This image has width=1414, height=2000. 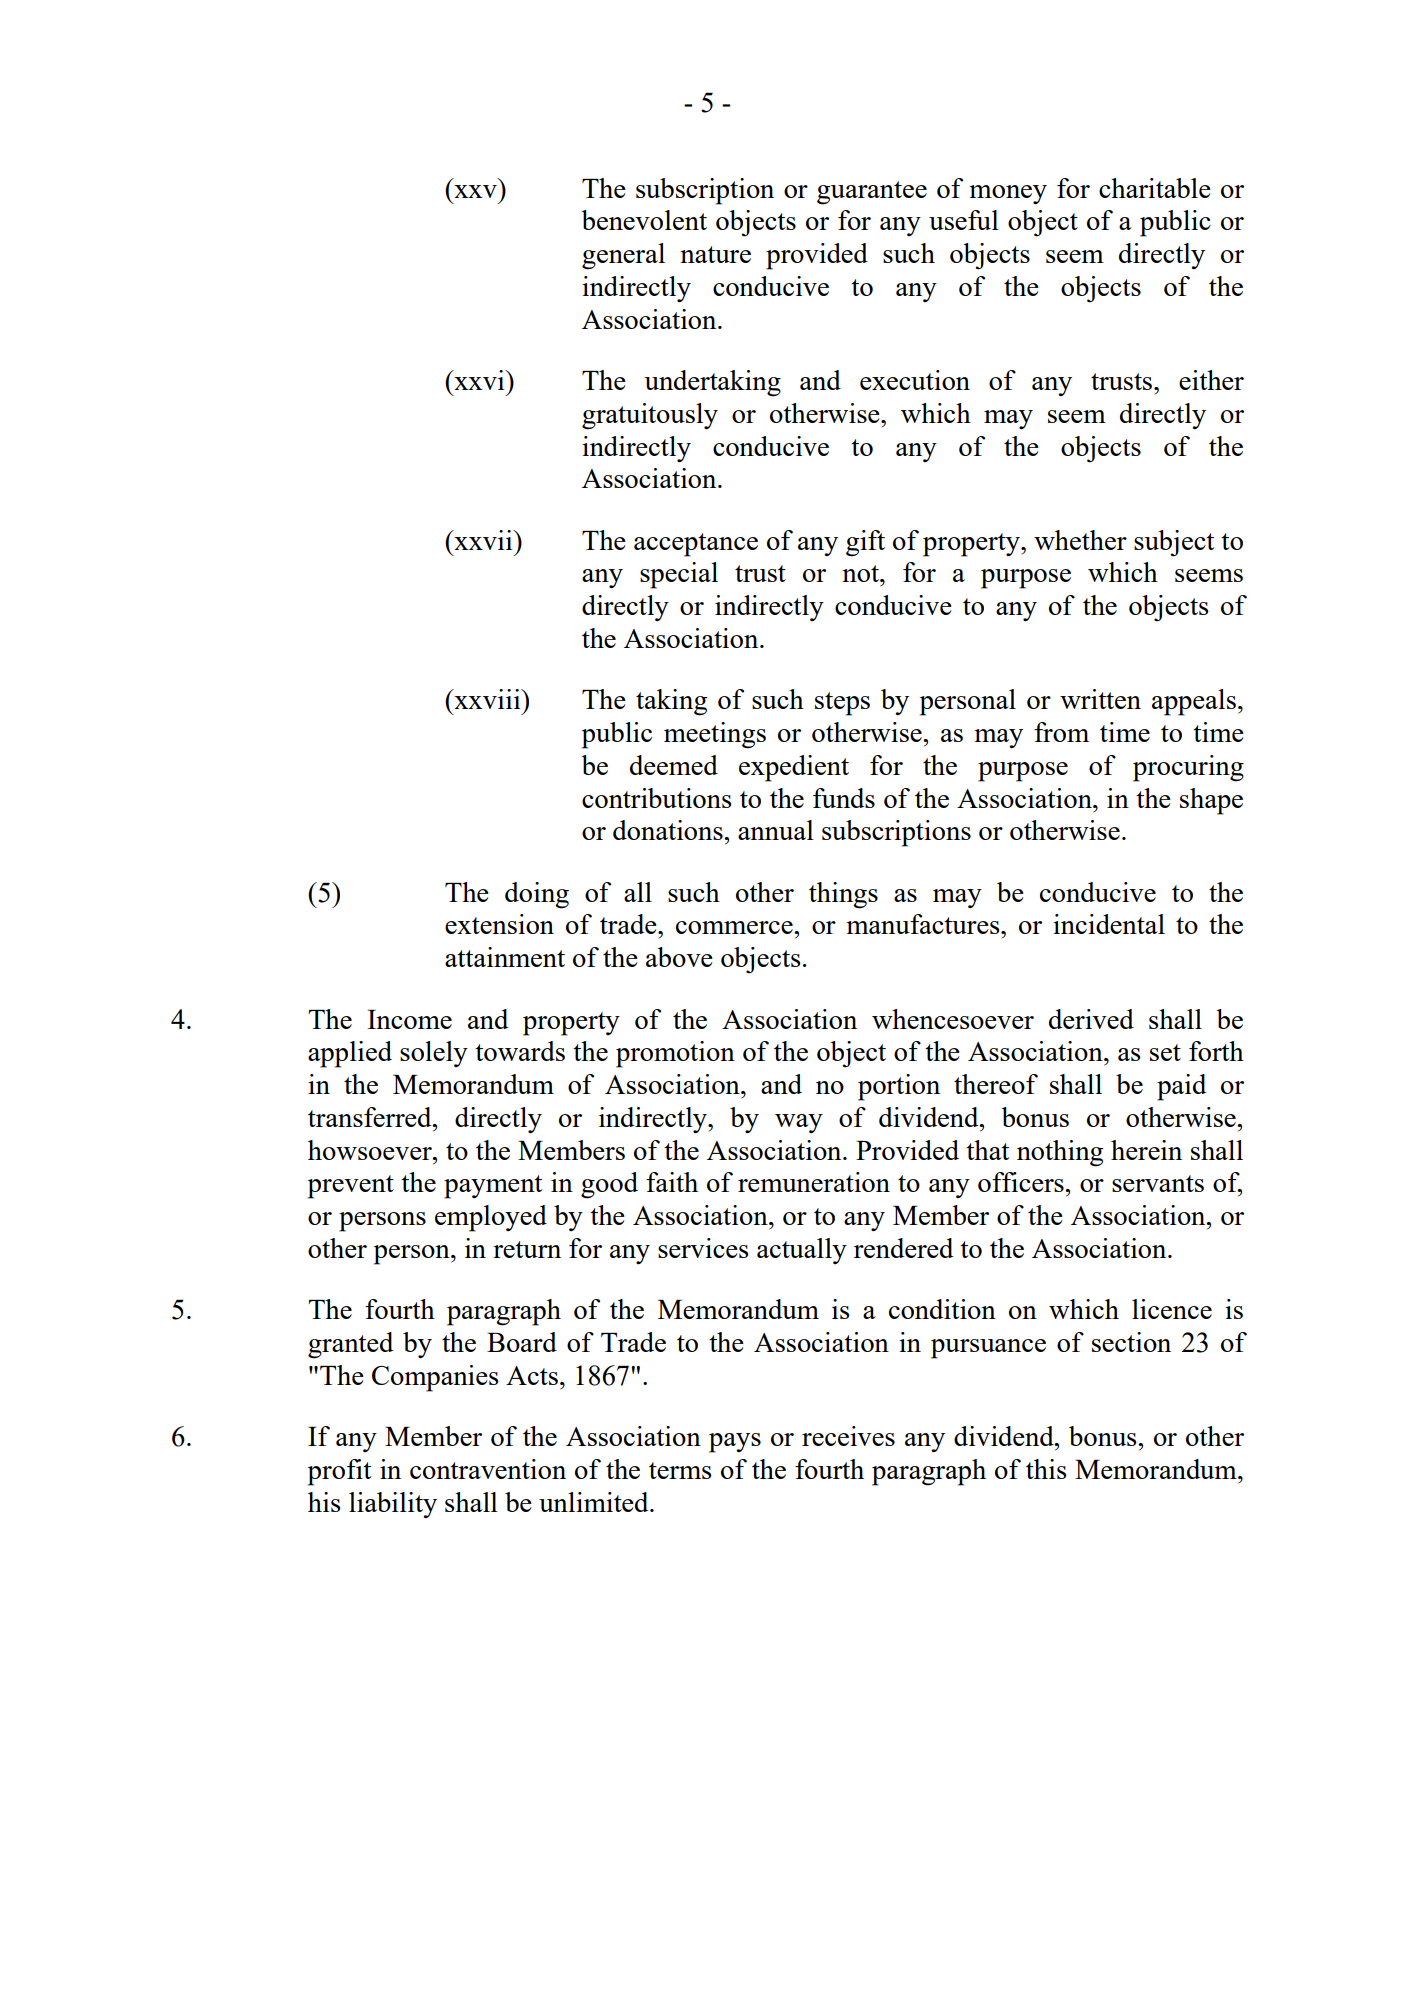 I want to click on contravention, so click(x=488, y=1469).
